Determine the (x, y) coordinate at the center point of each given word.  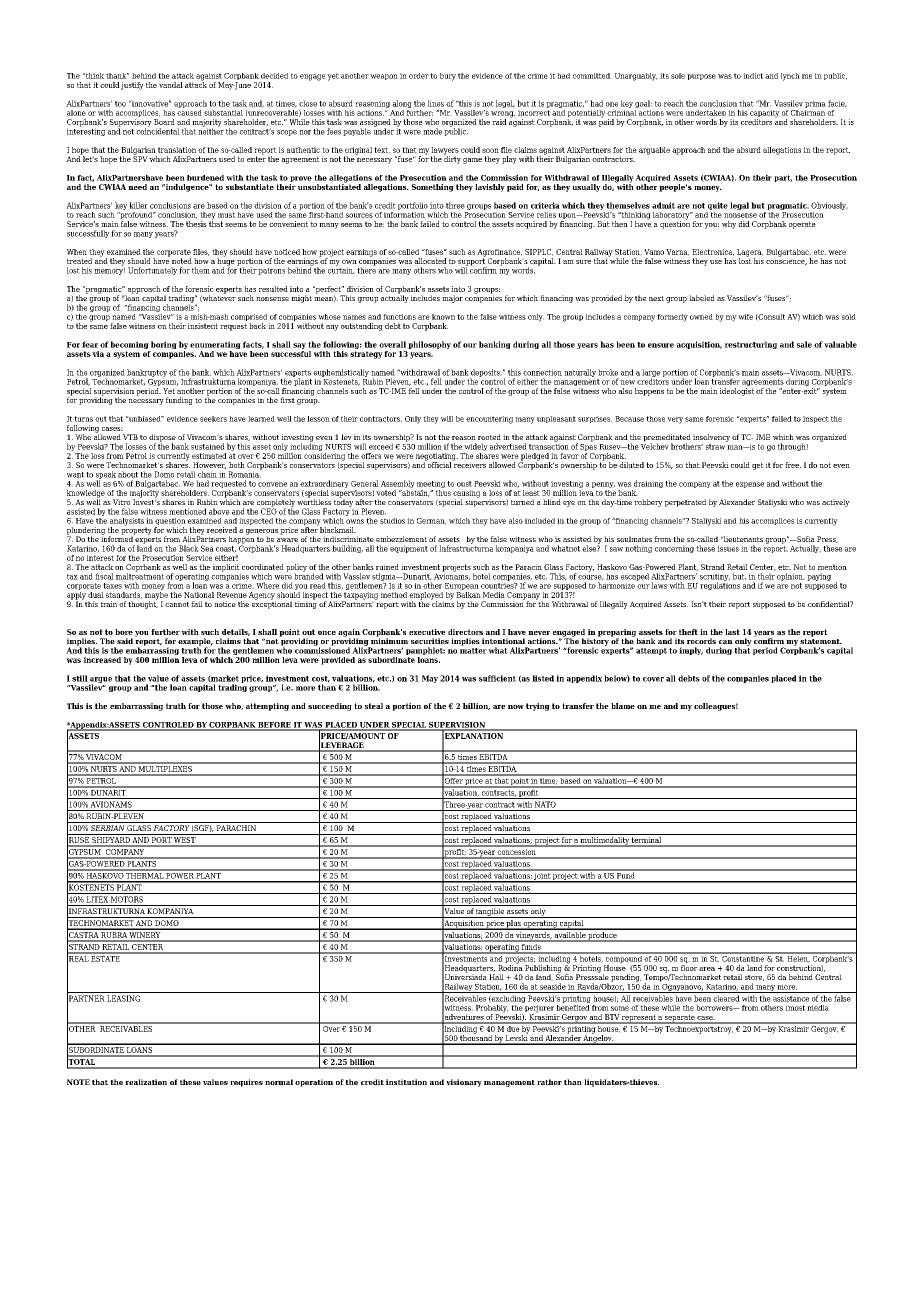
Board (164, 122)
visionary (464, 1083)
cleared (726, 998)
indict (753, 76)
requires (246, 1083)
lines (436, 103)
